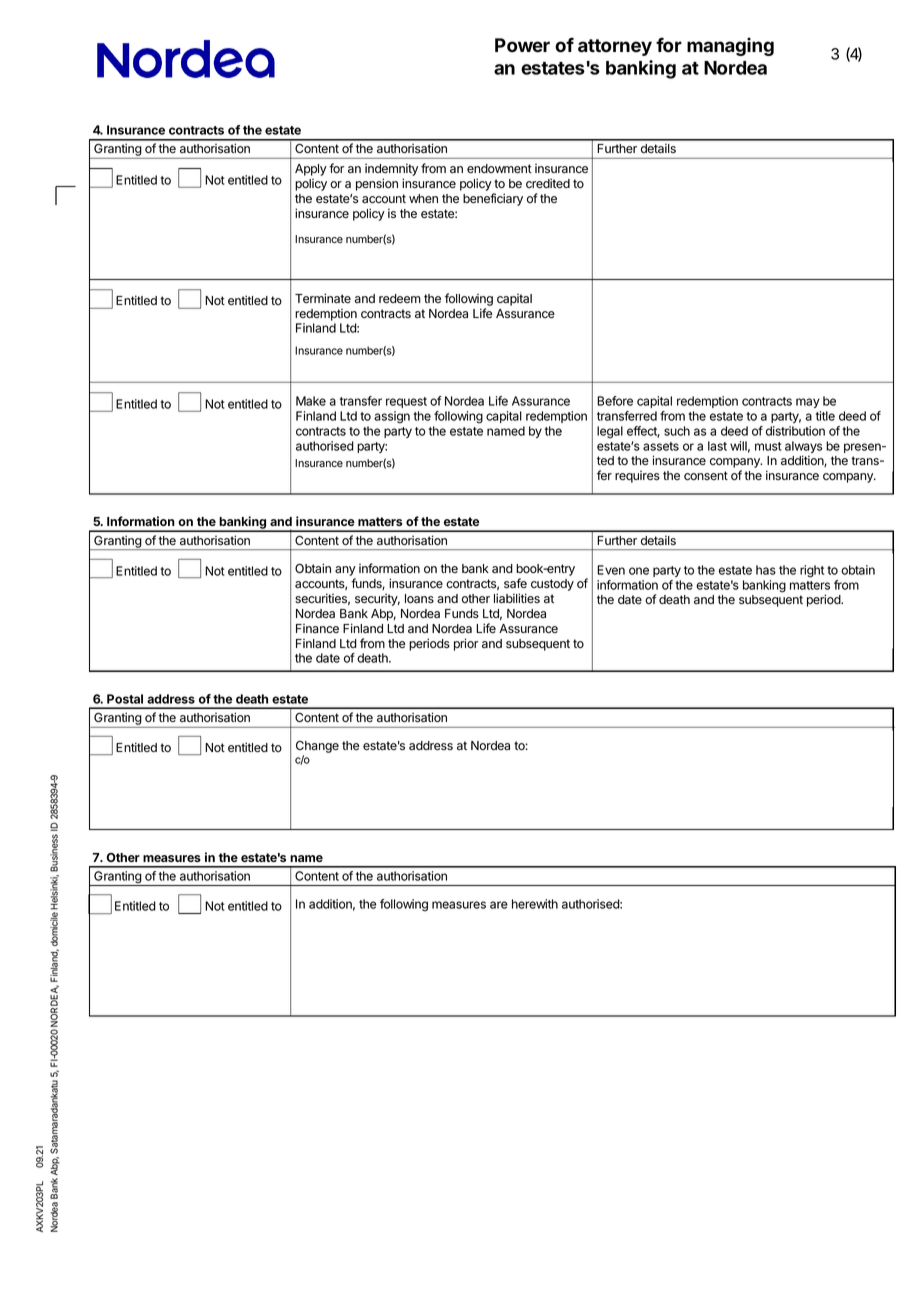  I want to click on Power, so click(522, 45).
